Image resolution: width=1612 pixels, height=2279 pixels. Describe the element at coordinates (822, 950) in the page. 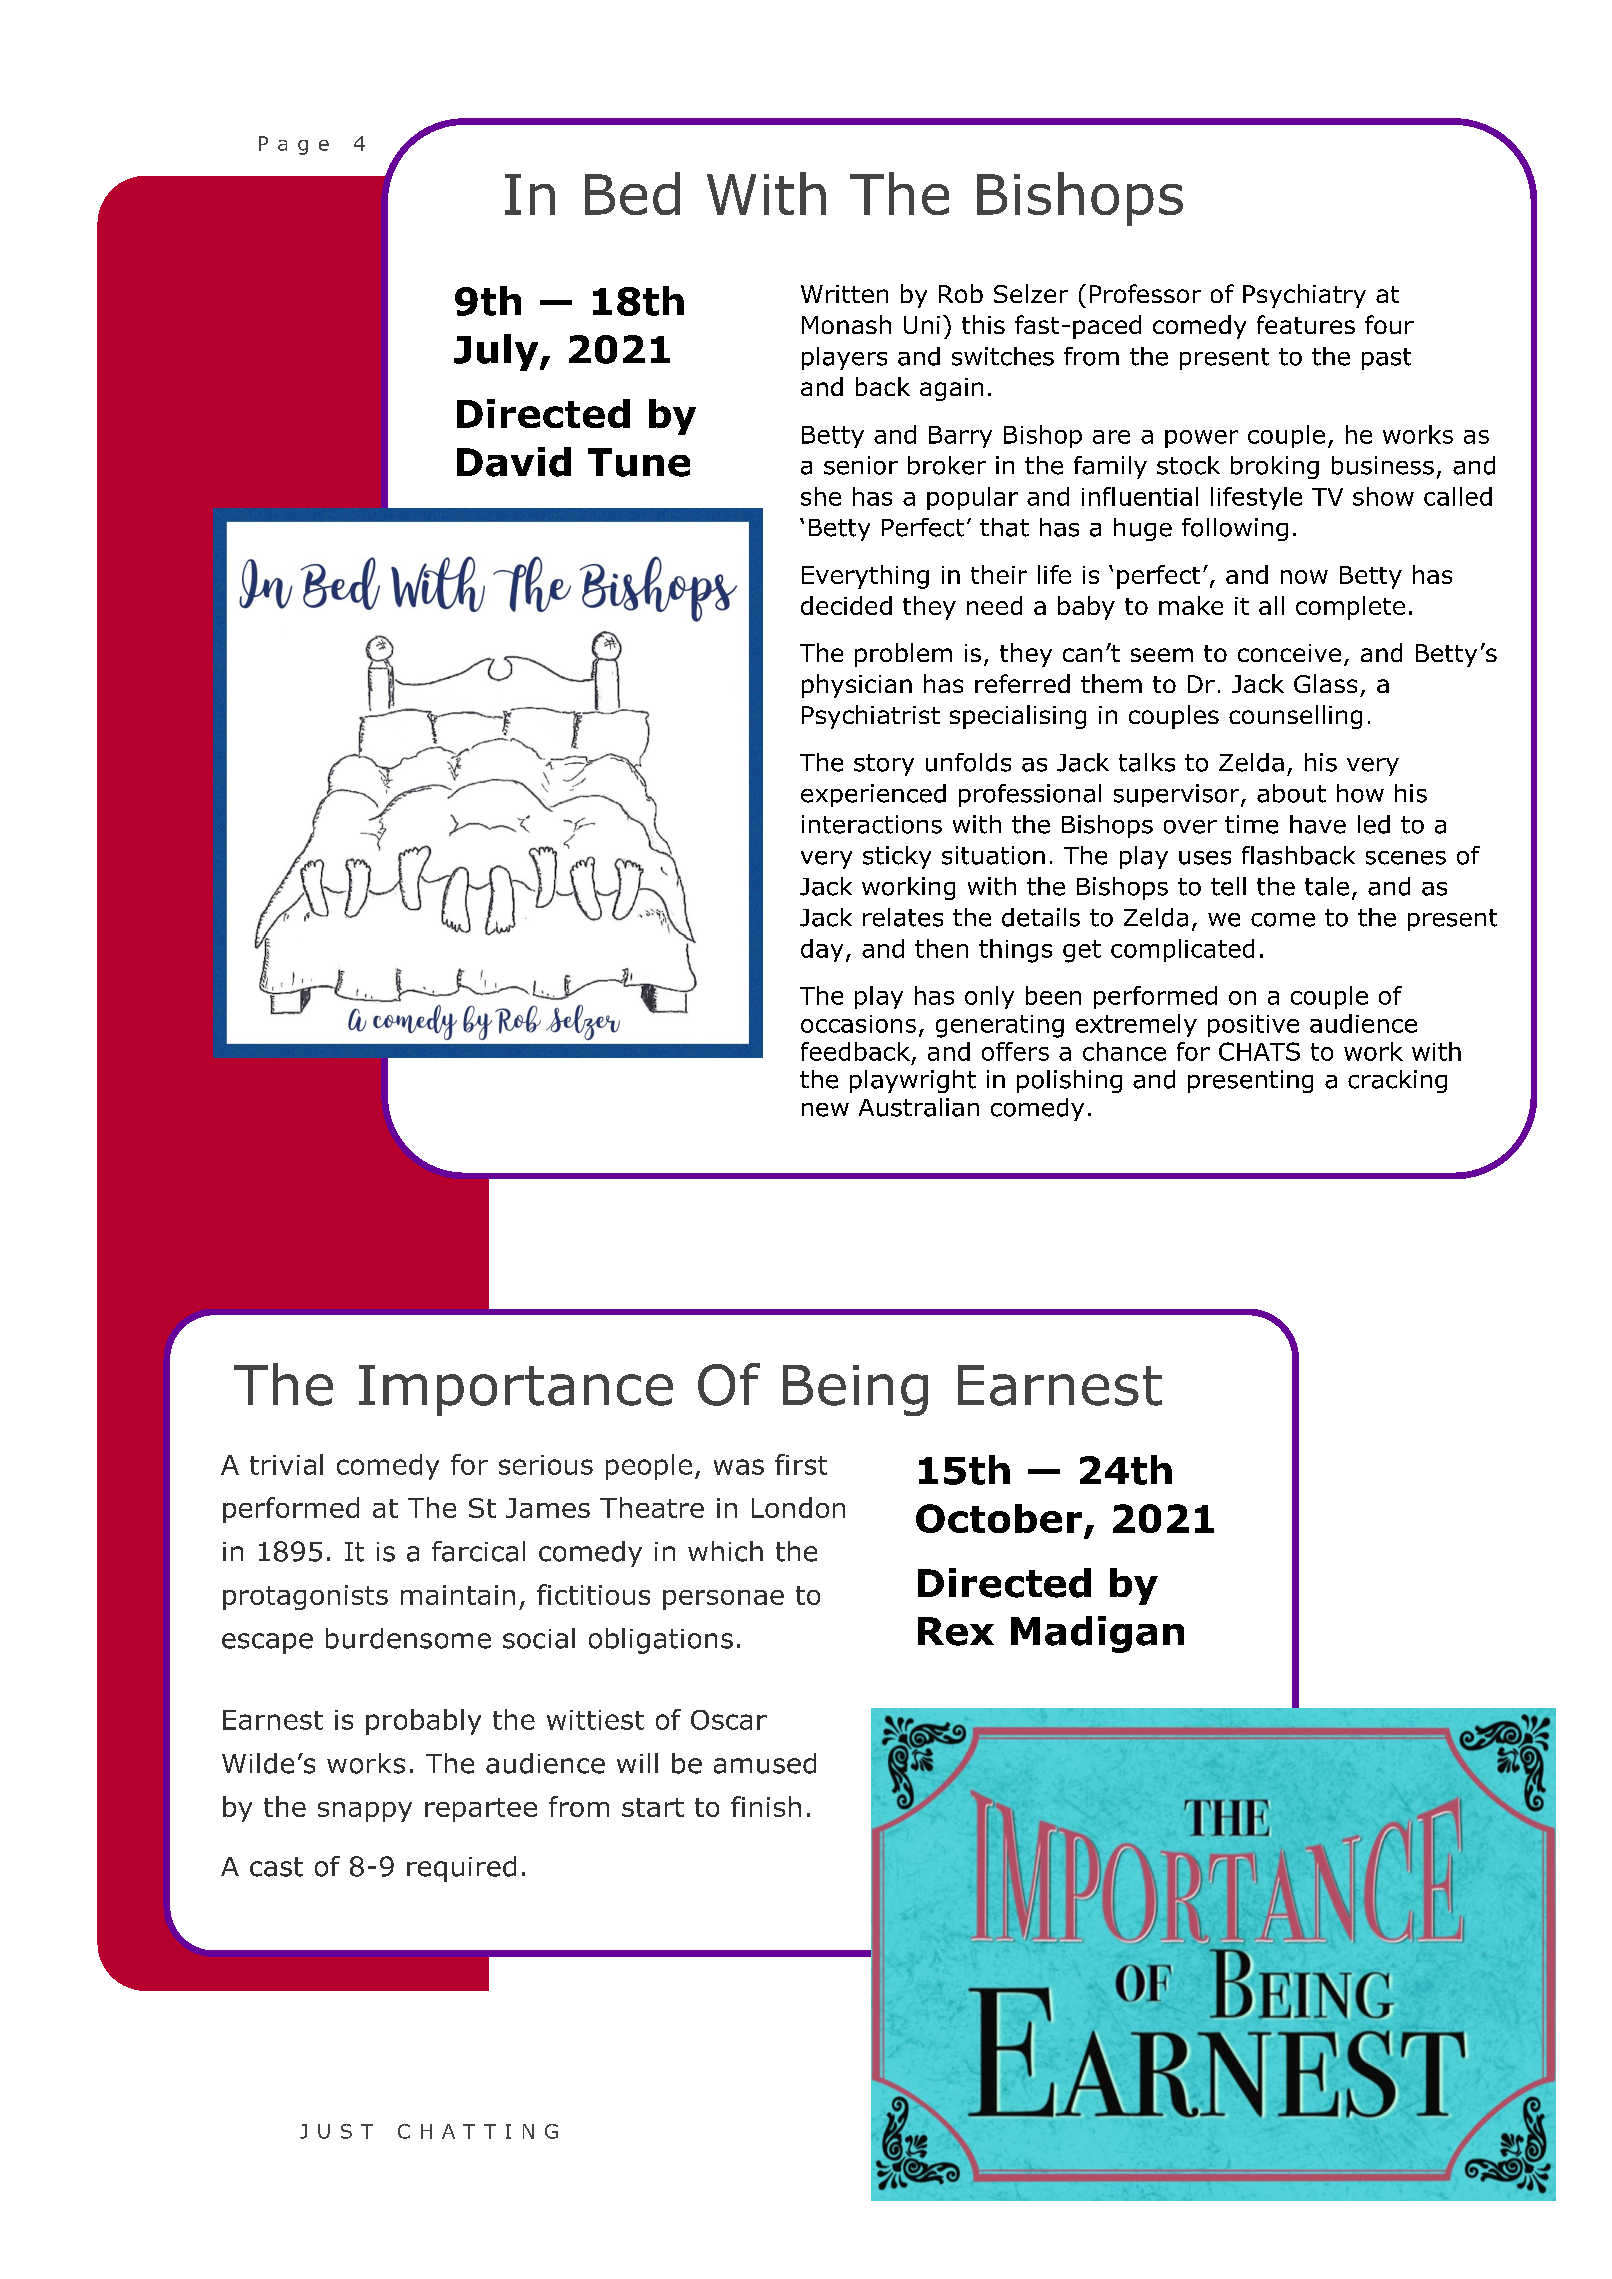

I see `day` at that location.
